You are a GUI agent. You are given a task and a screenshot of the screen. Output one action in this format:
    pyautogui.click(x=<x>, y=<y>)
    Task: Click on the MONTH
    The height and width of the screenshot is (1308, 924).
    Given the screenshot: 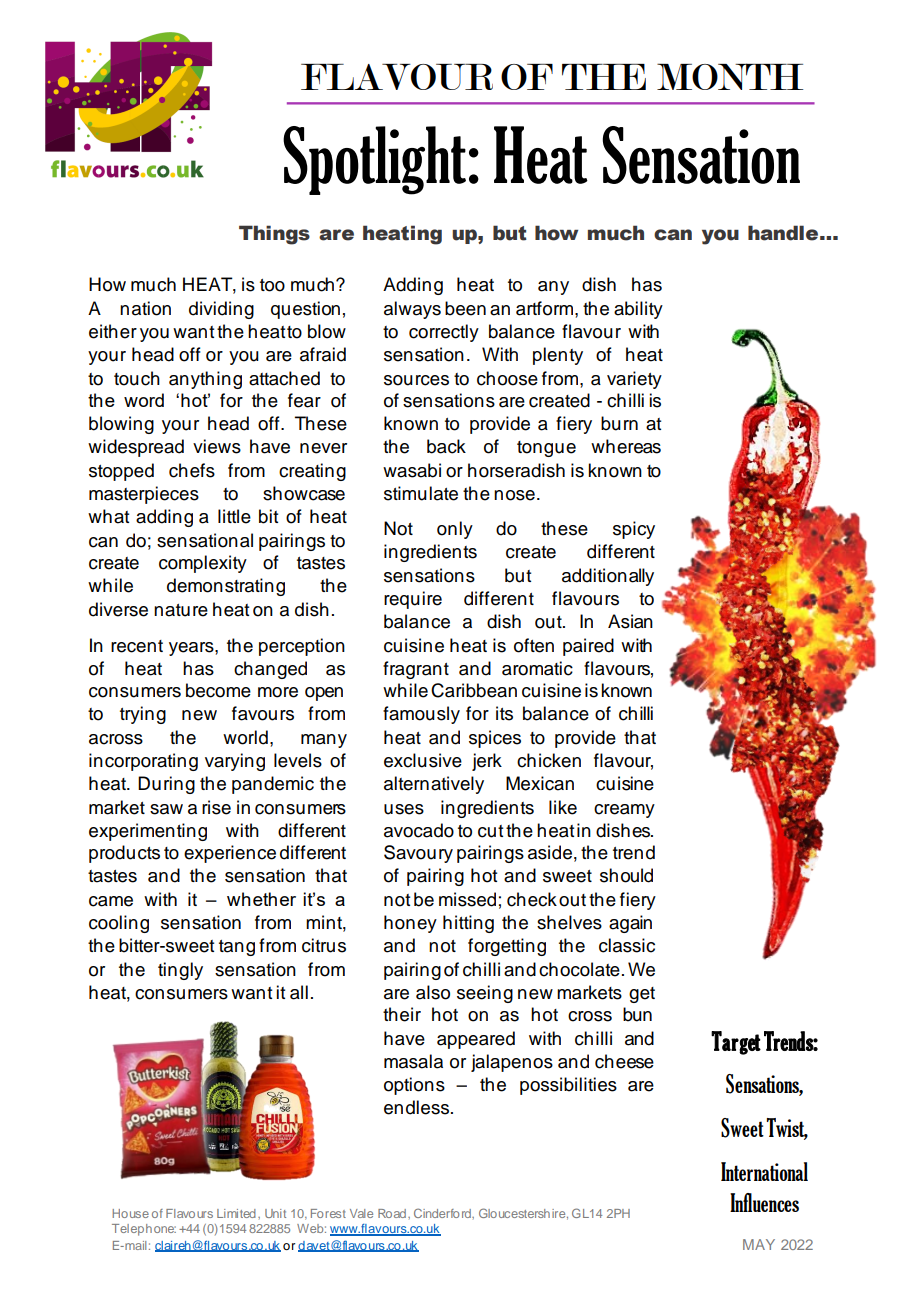 What is the action you would take?
    pyautogui.click(x=730, y=76)
